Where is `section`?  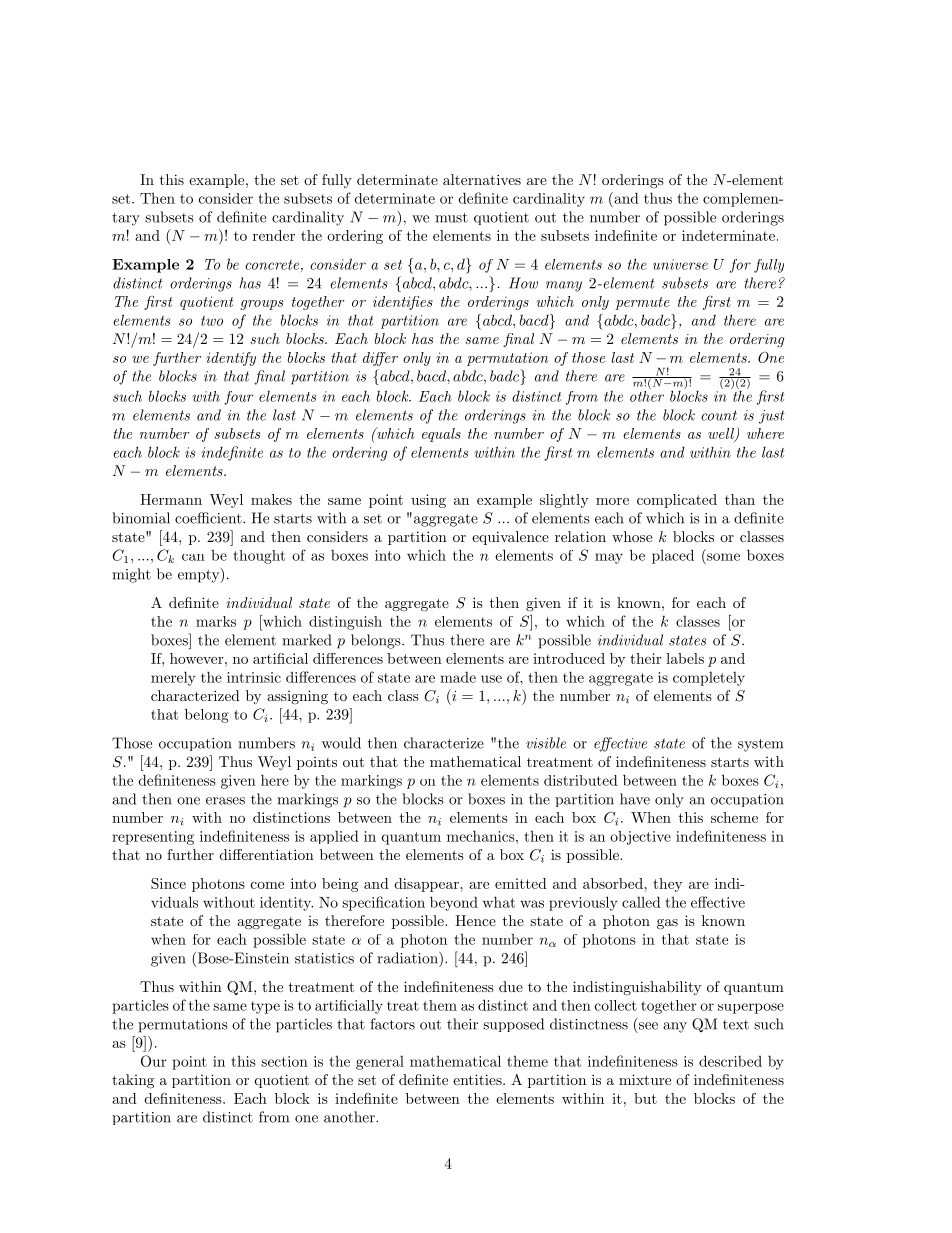 section is located at coordinates (284, 1061).
